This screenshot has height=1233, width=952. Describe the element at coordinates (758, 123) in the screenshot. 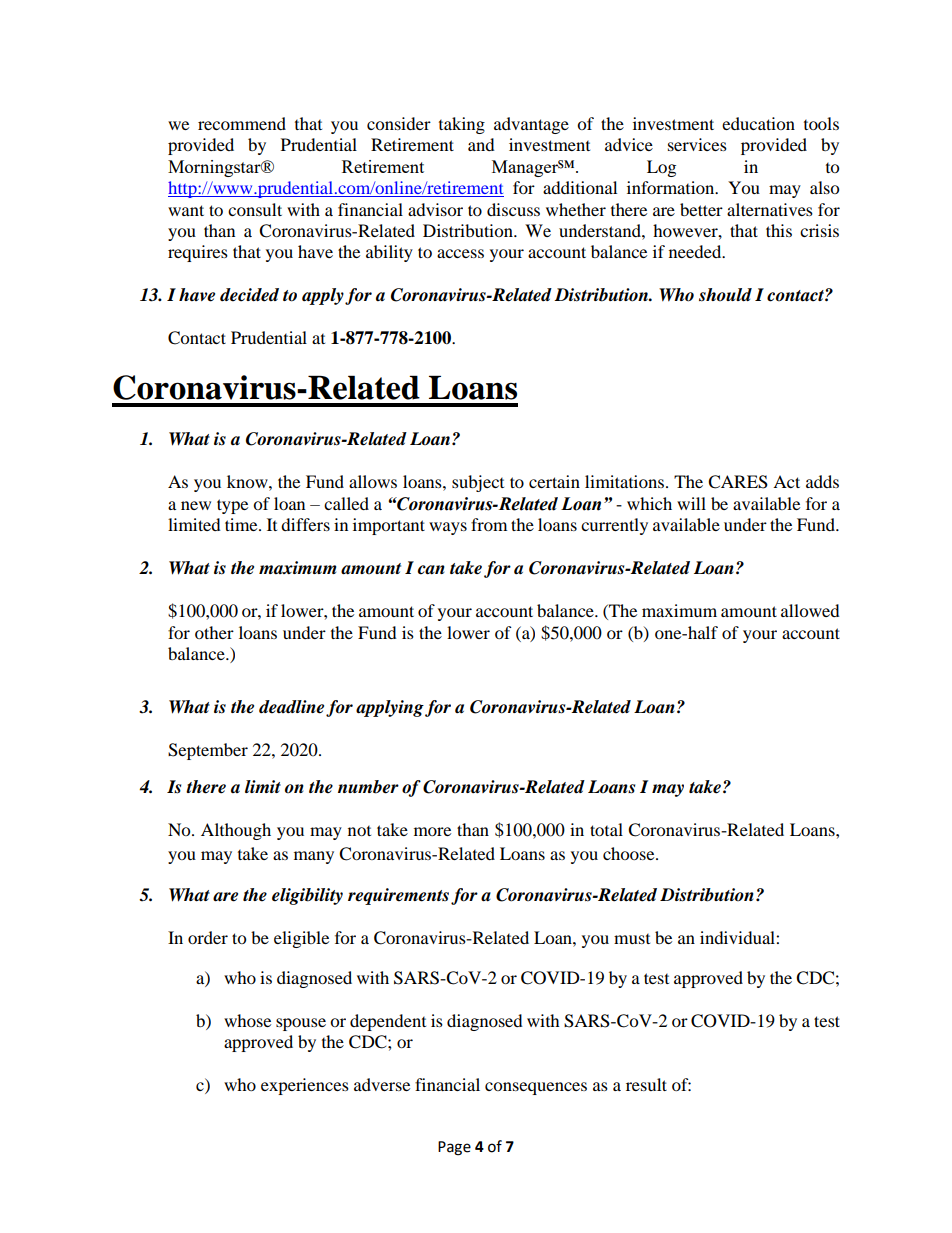

I see `education` at that location.
